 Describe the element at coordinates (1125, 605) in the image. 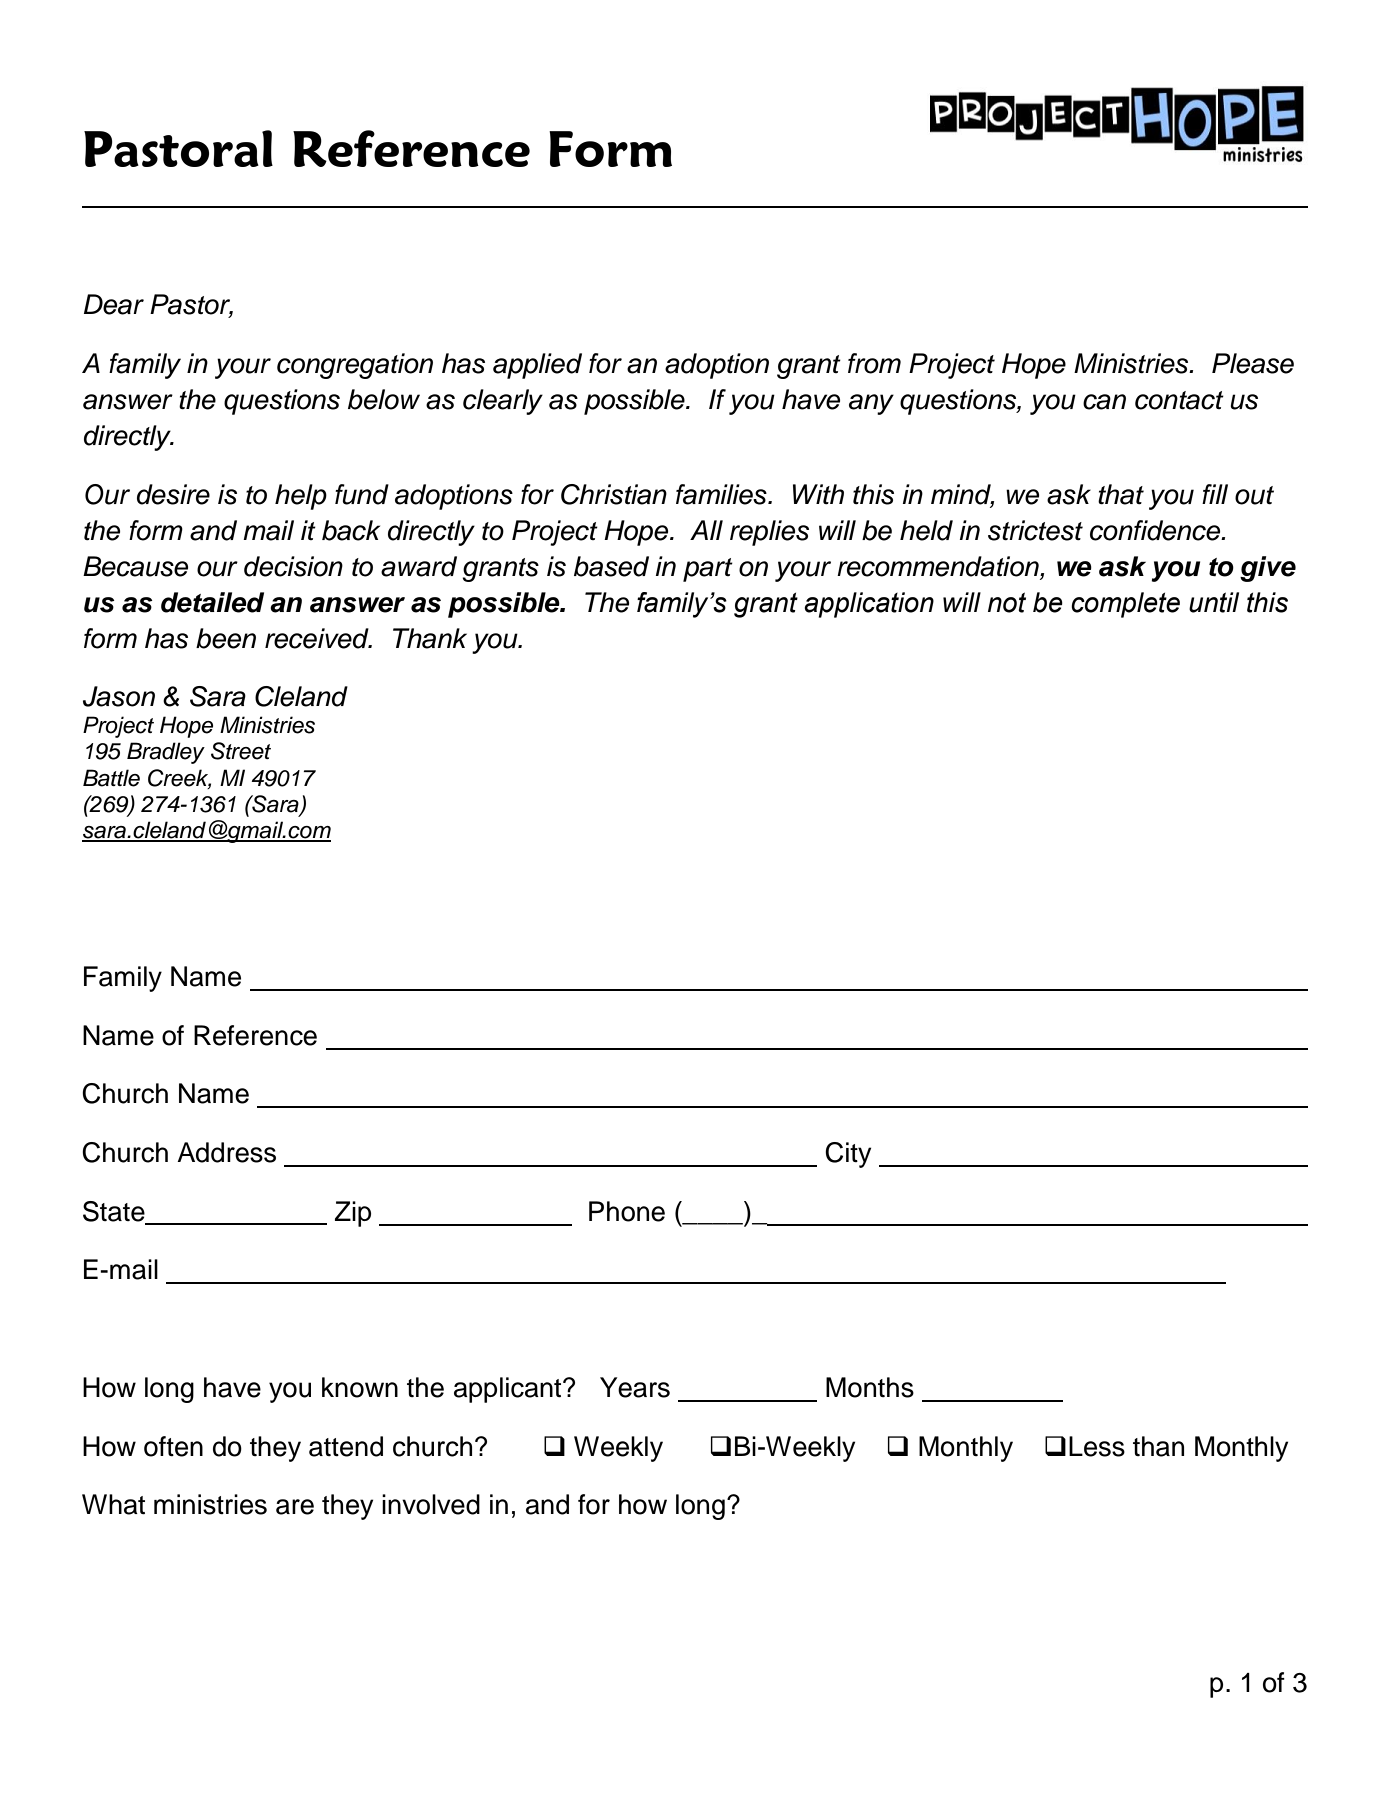

I see `complete` at that location.
